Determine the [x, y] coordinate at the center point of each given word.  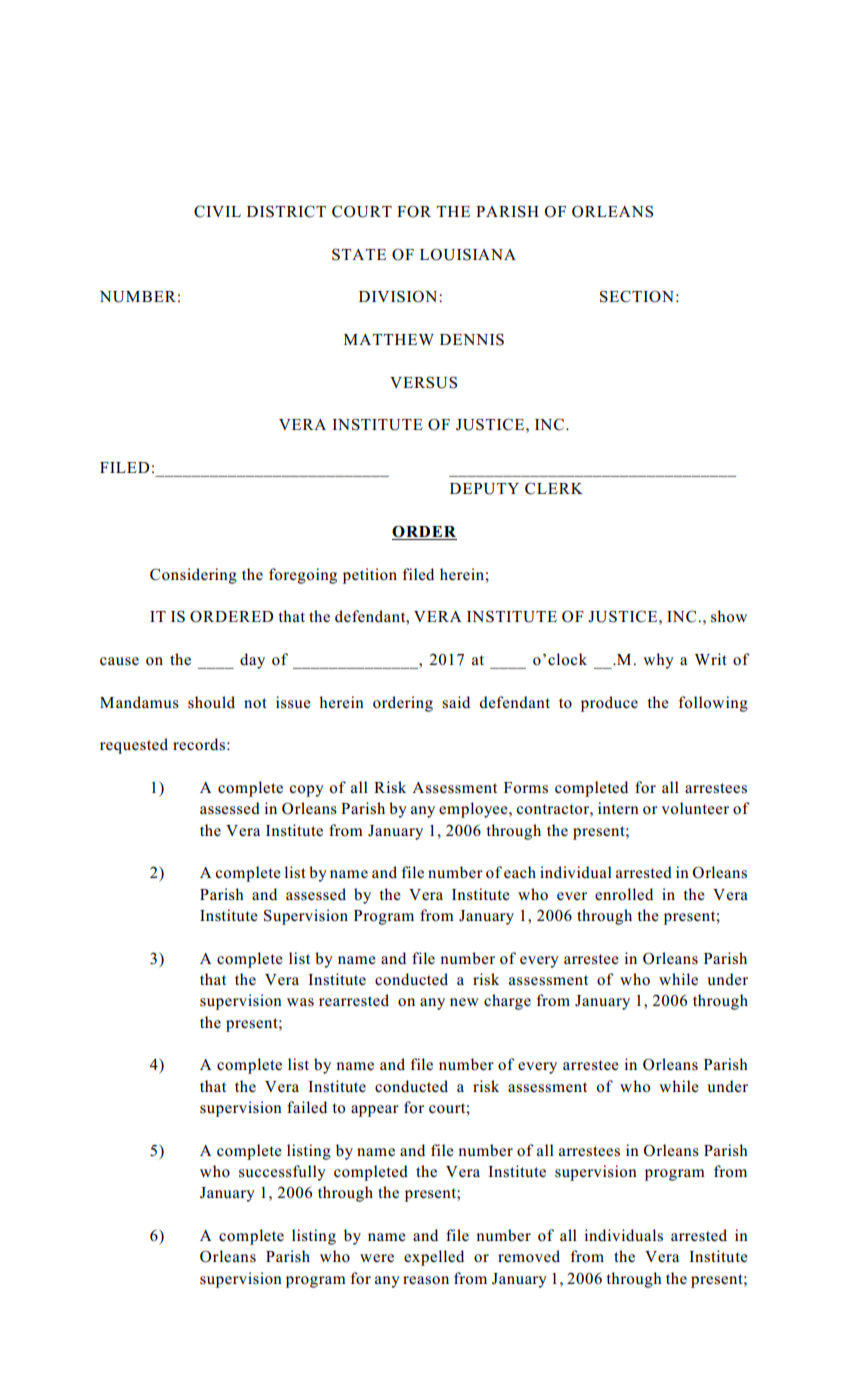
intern [618, 808]
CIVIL [217, 211]
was [300, 1002]
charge [507, 1002]
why [658, 661]
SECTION [637, 296]
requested [134, 746]
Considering [193, 576]
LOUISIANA [468, 254]
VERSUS [423, 382]
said [456, 702]
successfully [282, 1173]
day [252, 661]
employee [474, 810]
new [464, 1002]
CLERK [554, 488]
